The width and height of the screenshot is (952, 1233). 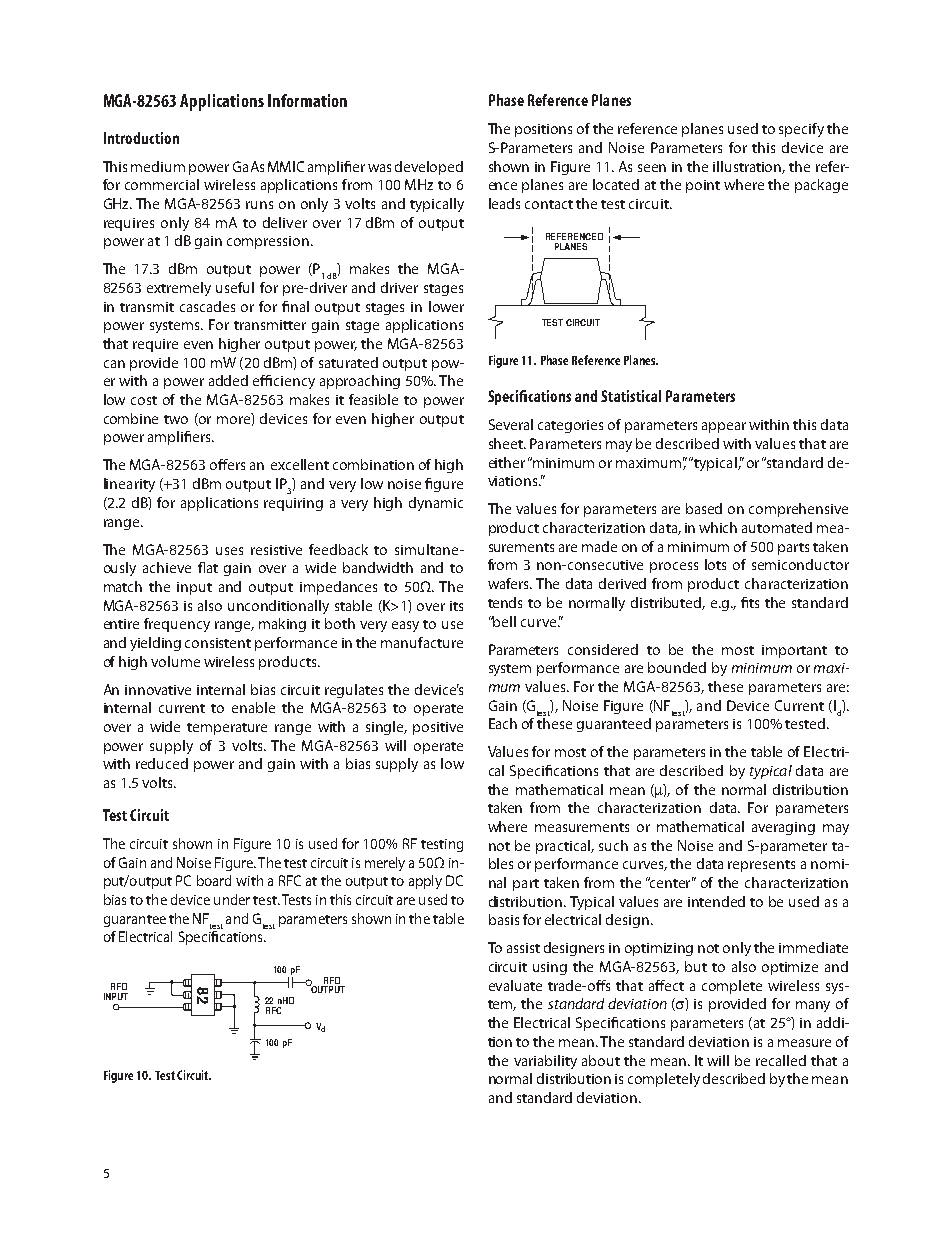 I want to click on developed, so click(x=429, y=168).
